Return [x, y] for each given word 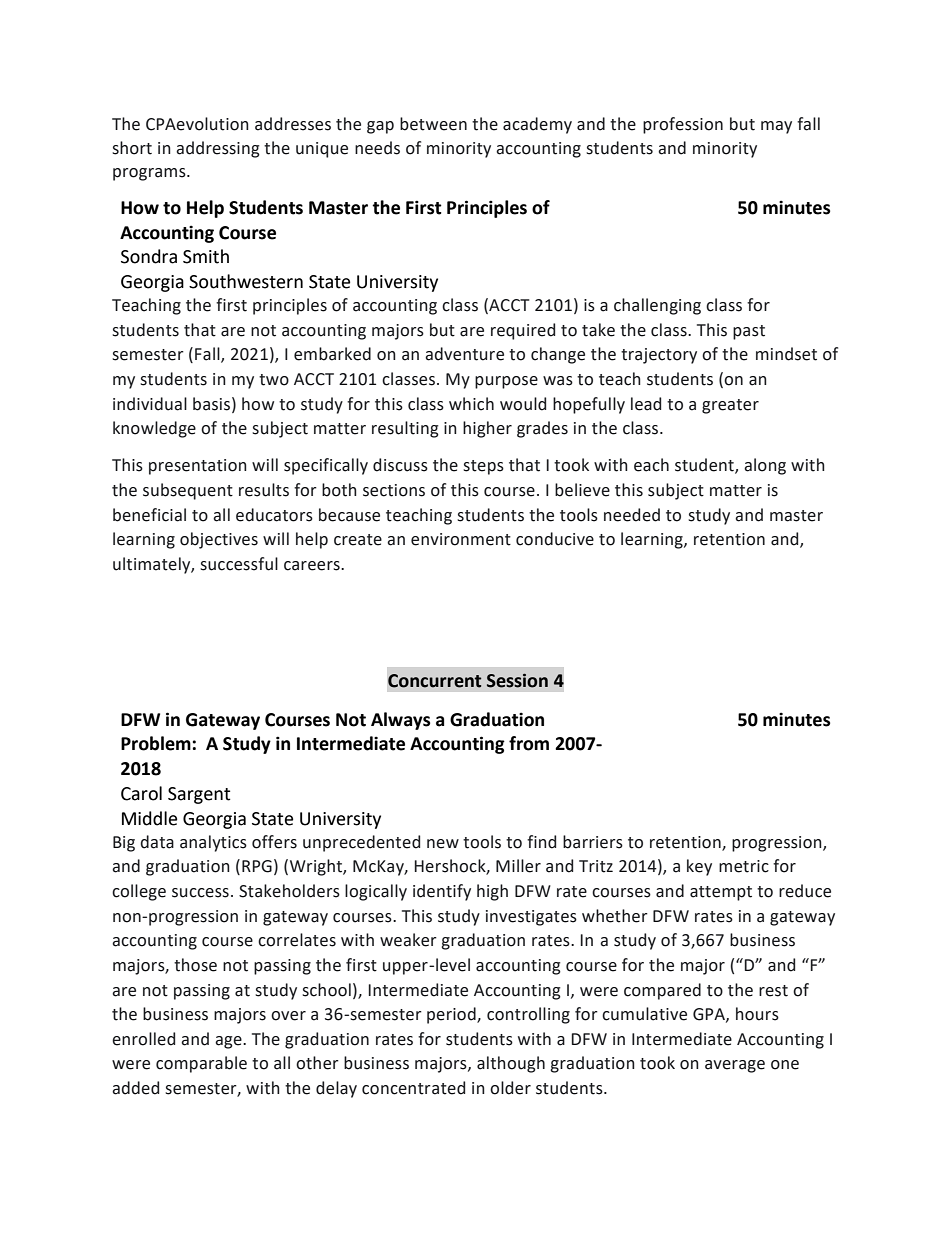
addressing [218, 149]
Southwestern [246, 281]
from [529, 743]
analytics [213, 843]
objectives [219, 540]
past [749, 332]
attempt [721, 893]
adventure [464, 354]
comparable [201, 1064]
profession [683, 125]
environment [461, 539]
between [433, 124]
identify [442, 892]
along [765, 466]
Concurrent [434, 681]
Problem [157, 743]
